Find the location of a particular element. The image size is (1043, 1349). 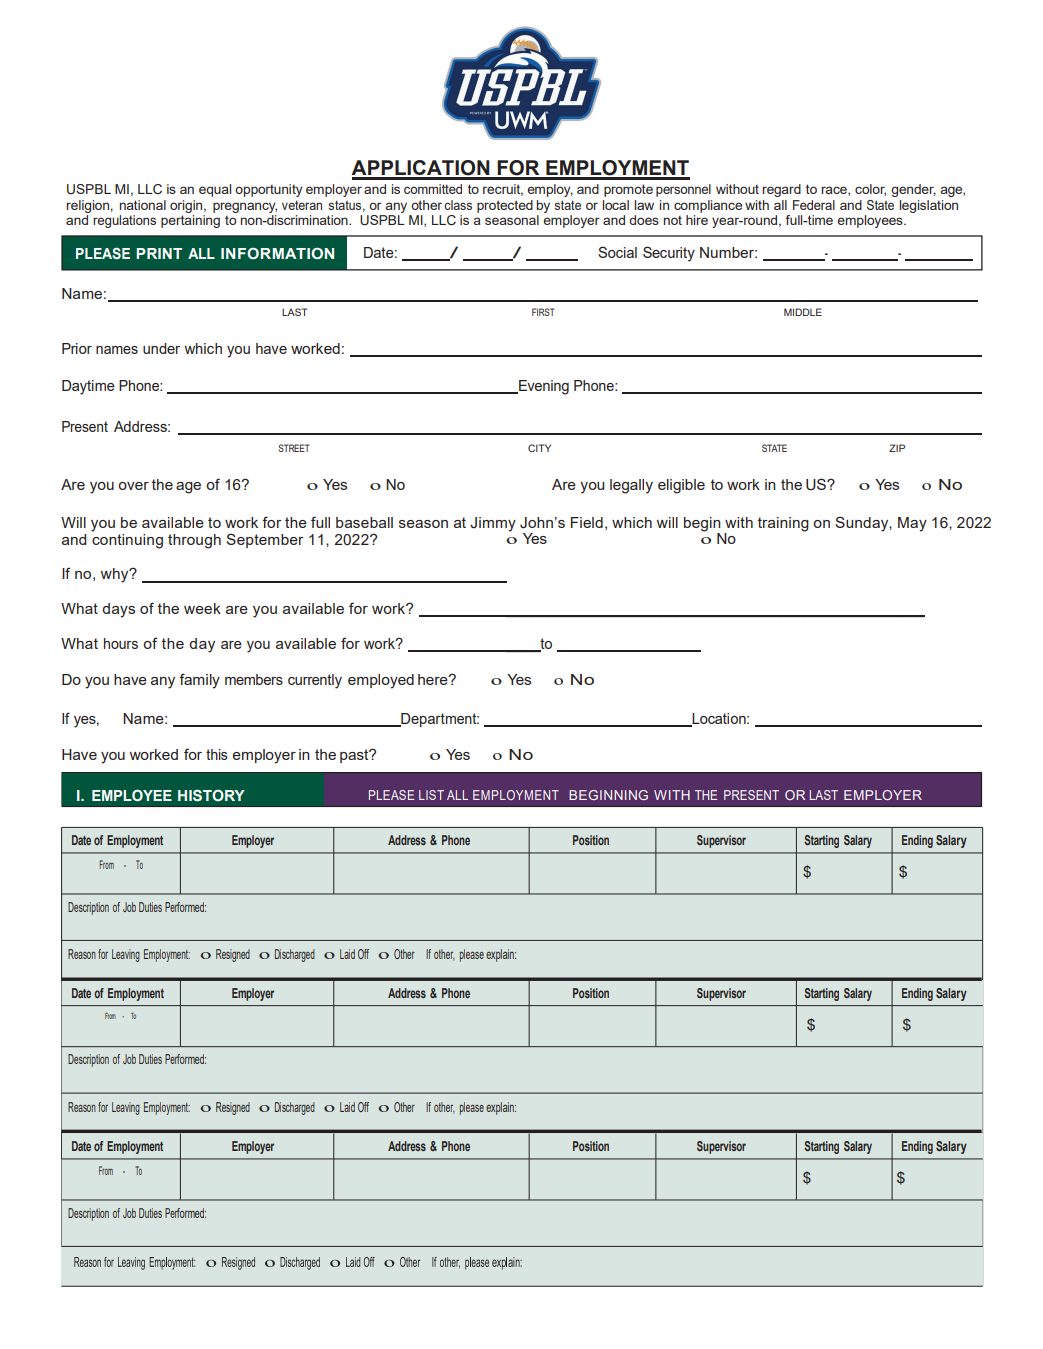

currently is located at coordinates (315, 681).
